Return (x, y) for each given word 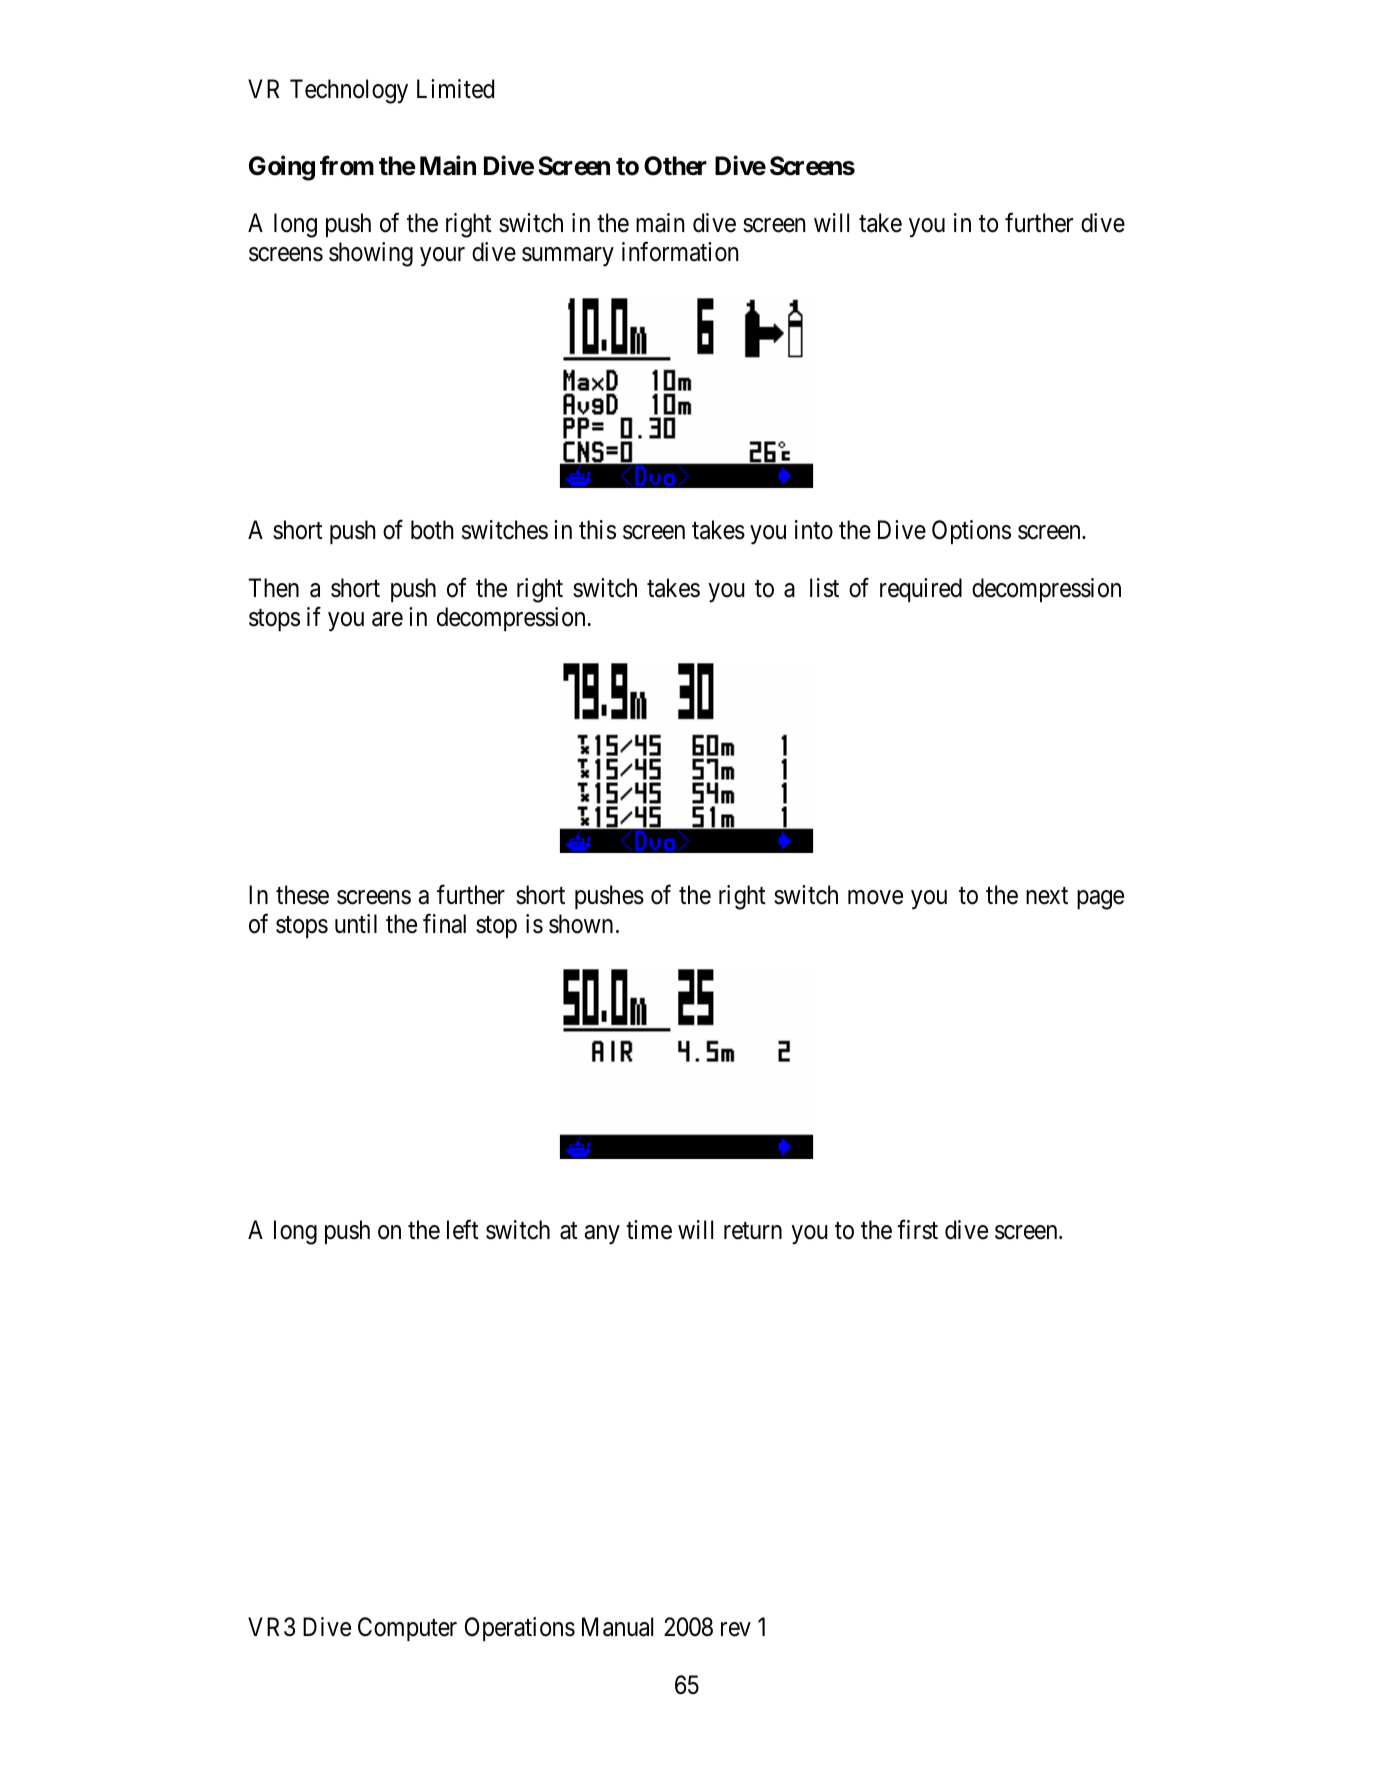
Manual (617, 1627)
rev (736, 1629)
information (680, 252)
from (347, 165)
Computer (407, 1629)
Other (675, 166)
